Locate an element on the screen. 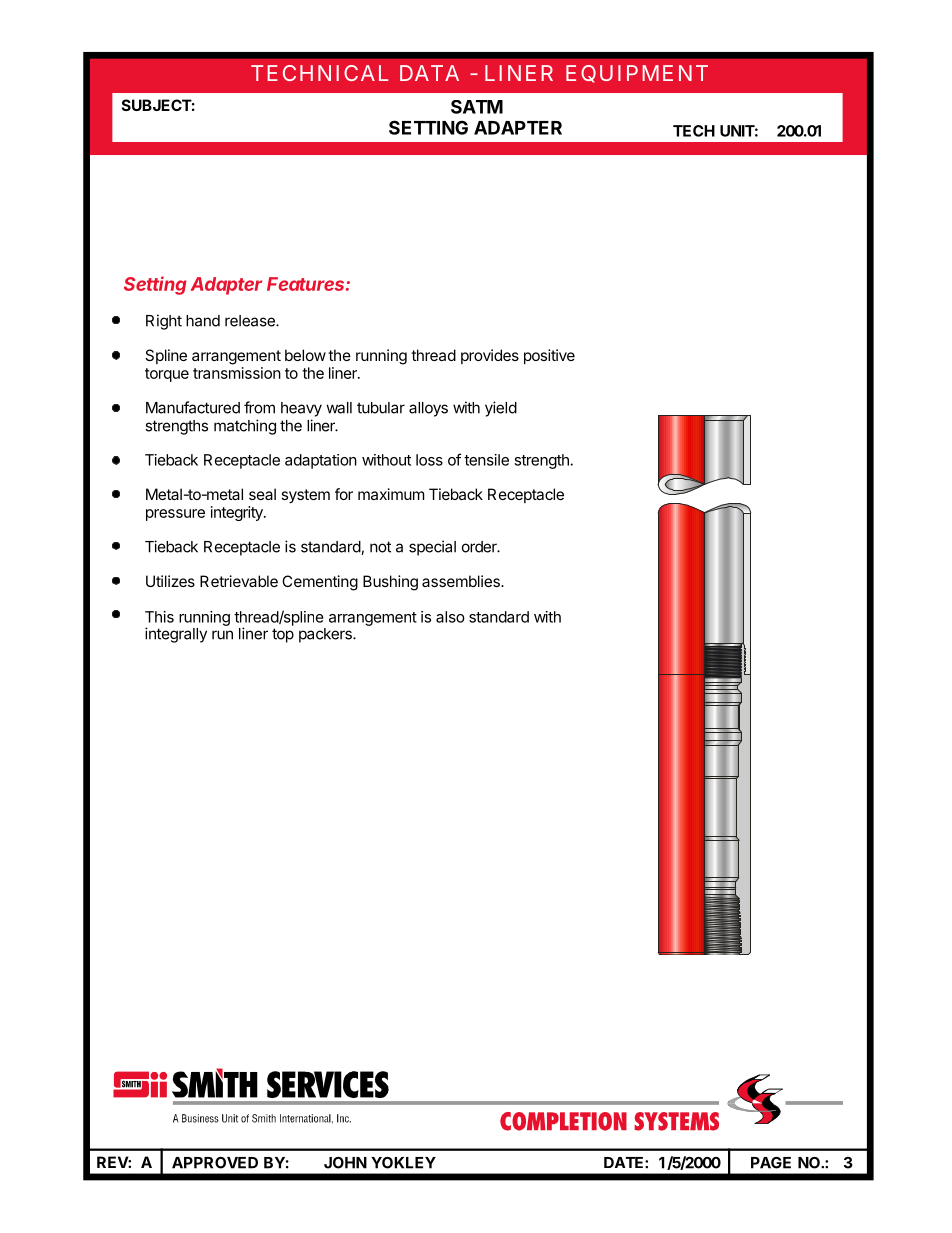 This screenshot has height=1233, width=952. release is located at coordinates (251, 321).
